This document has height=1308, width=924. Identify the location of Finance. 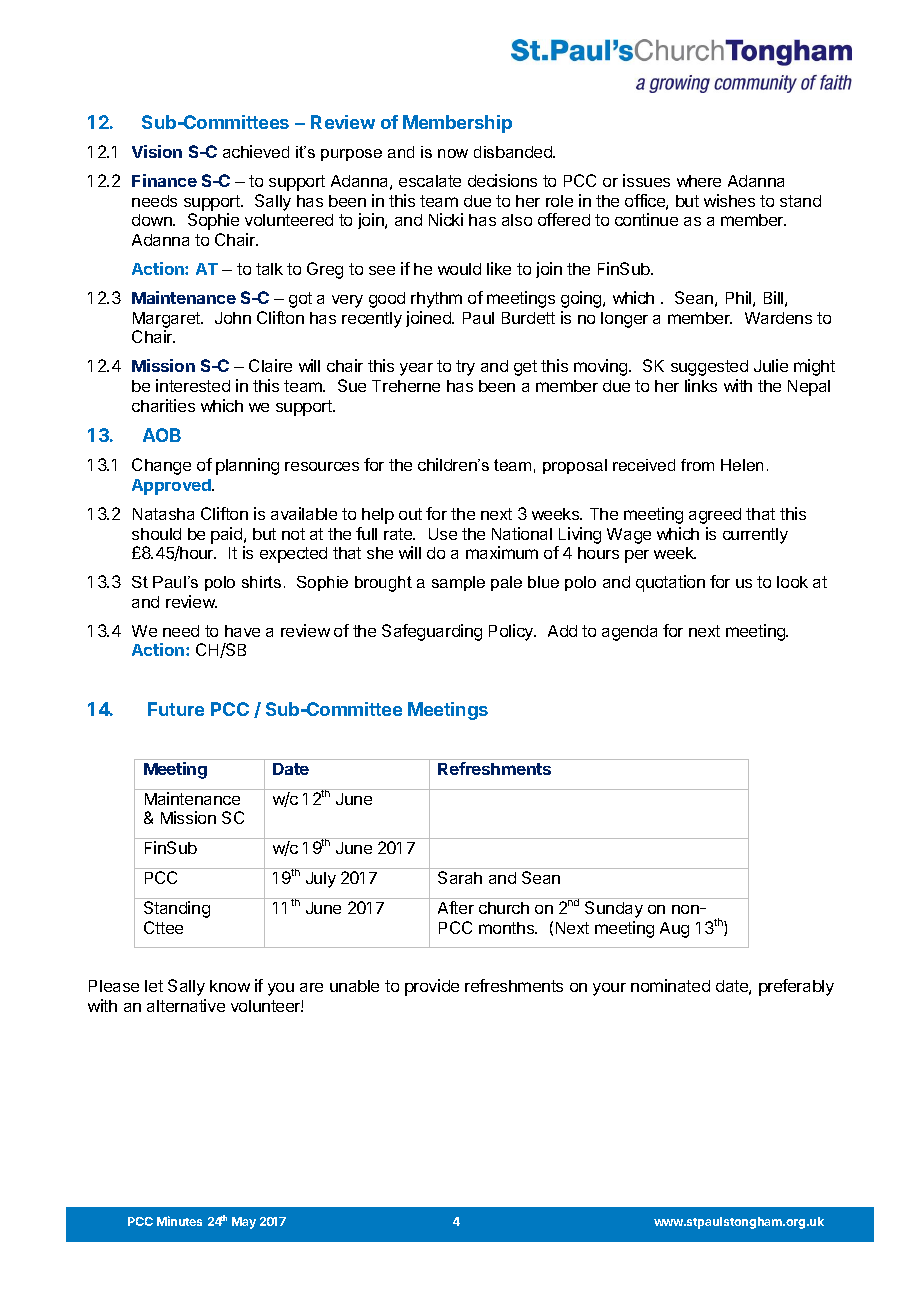
(164, 180).
